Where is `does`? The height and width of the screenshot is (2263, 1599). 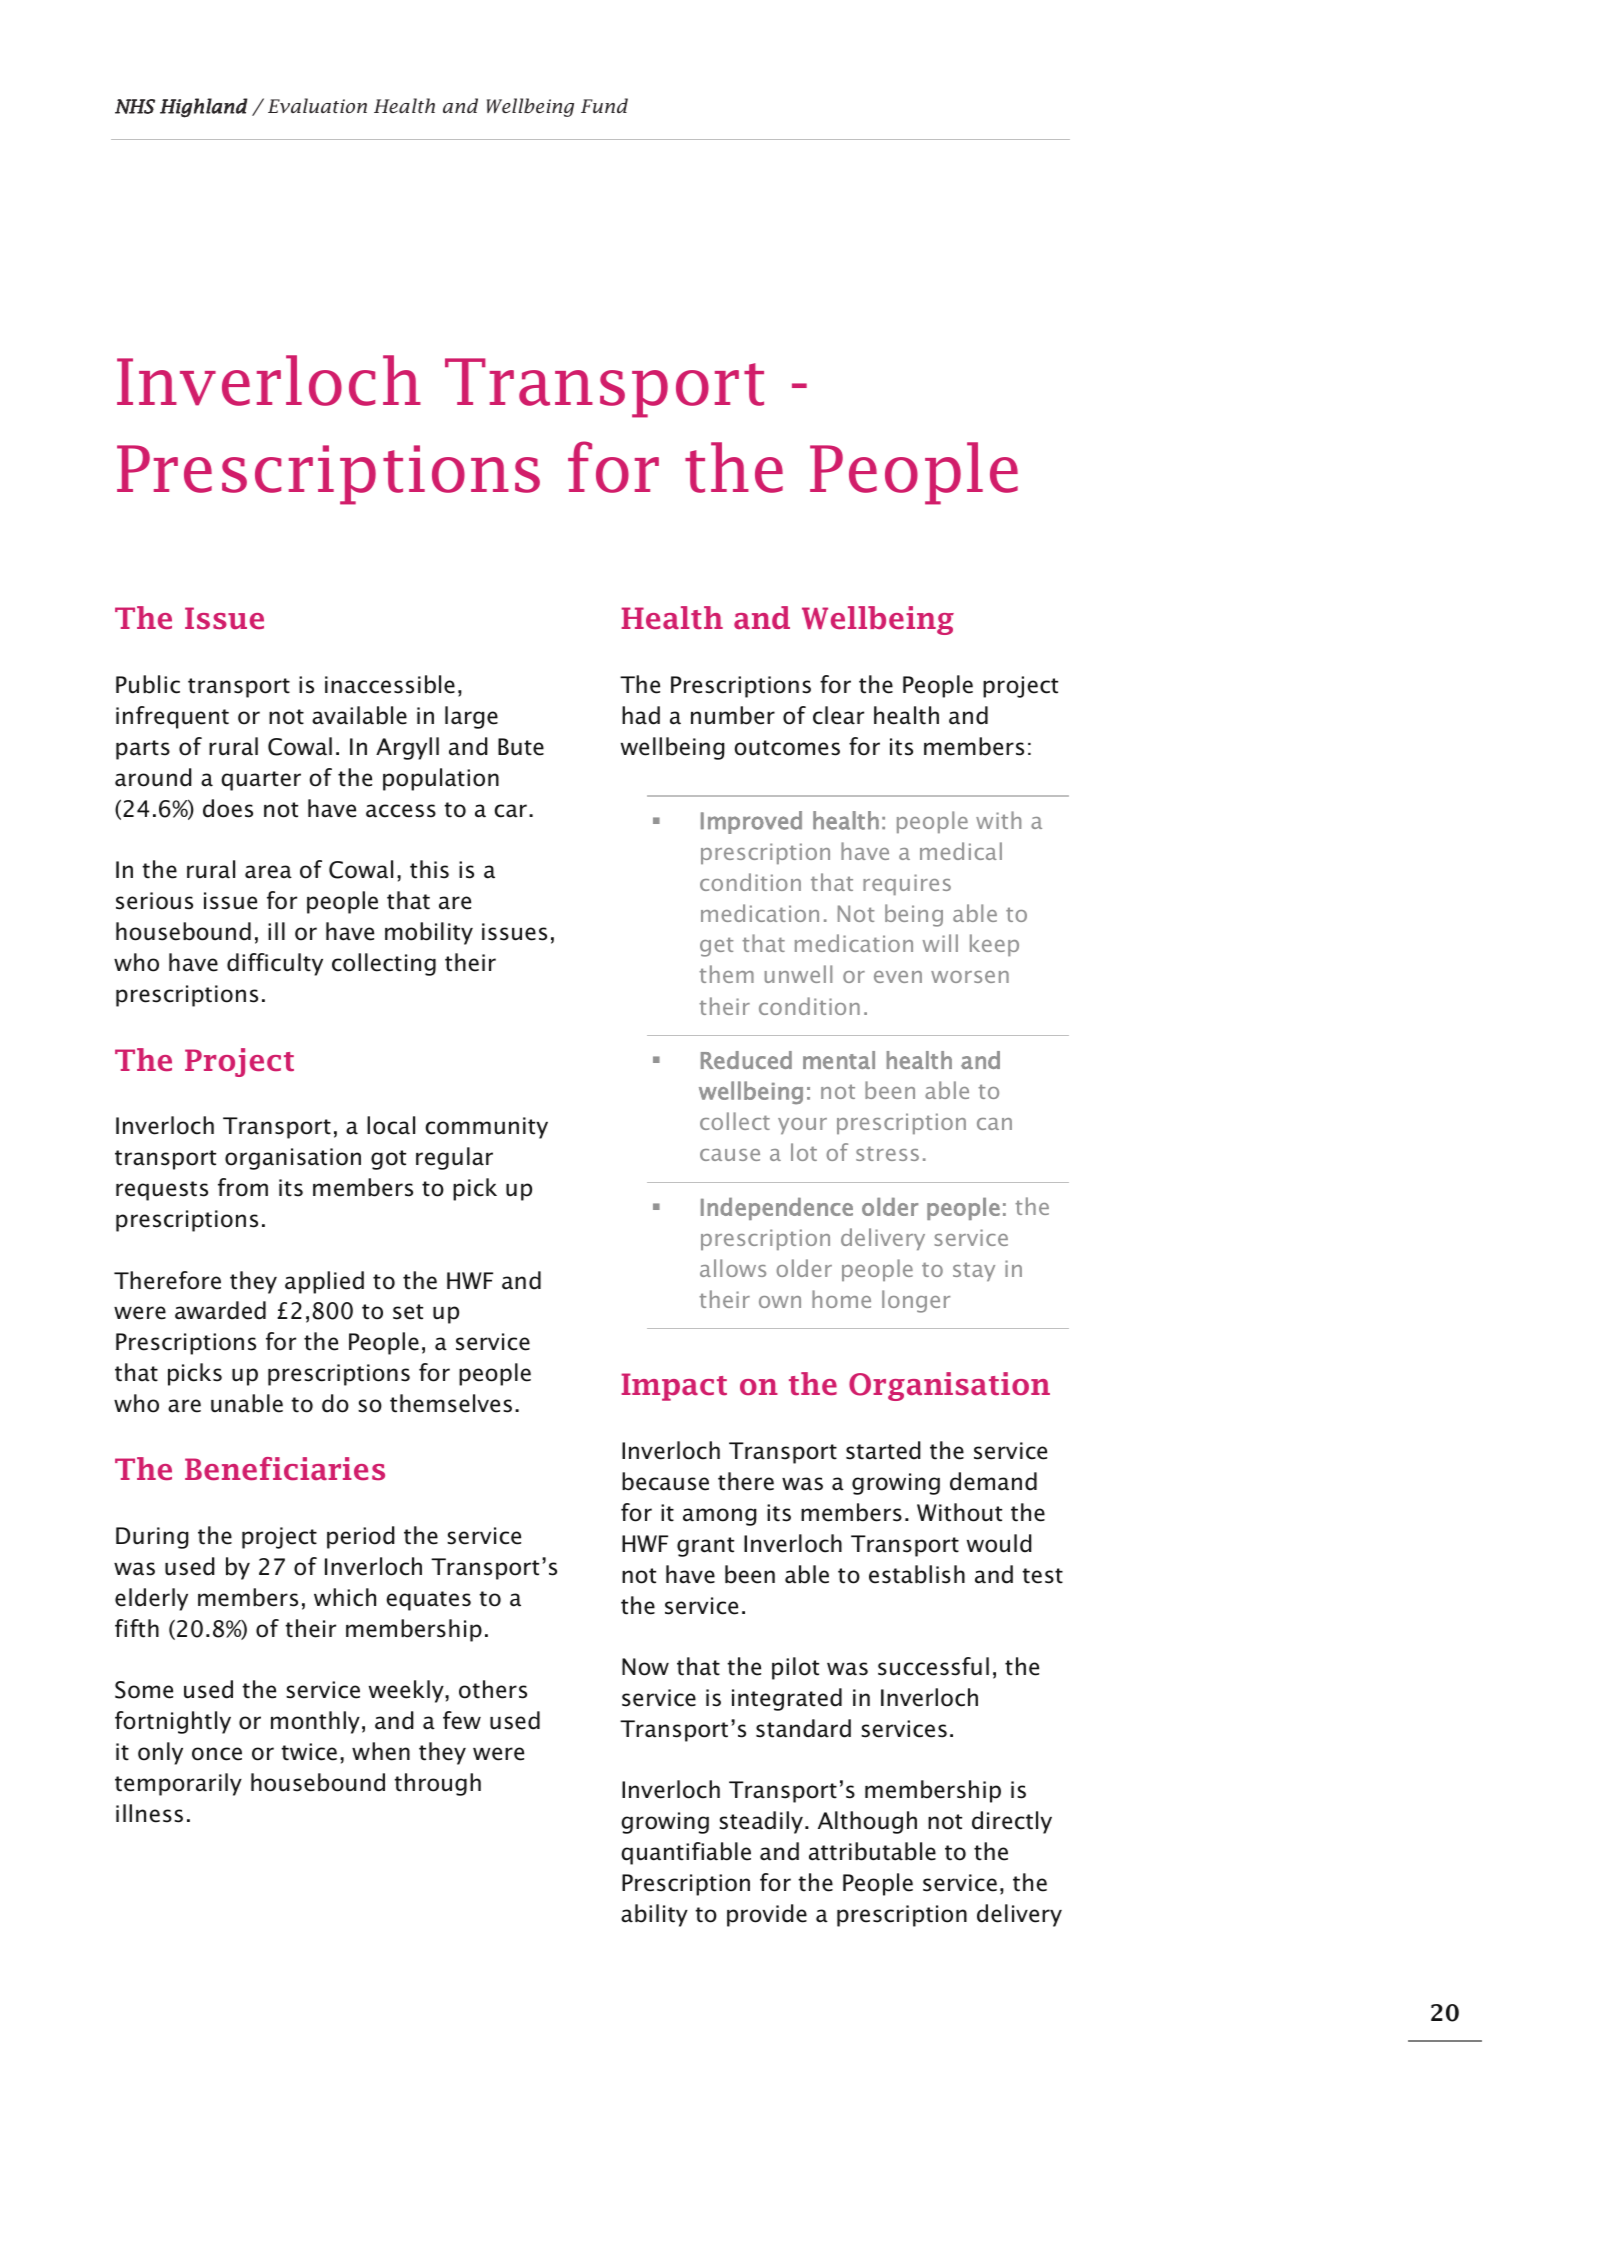
does is located at coordinates (228, 808).
